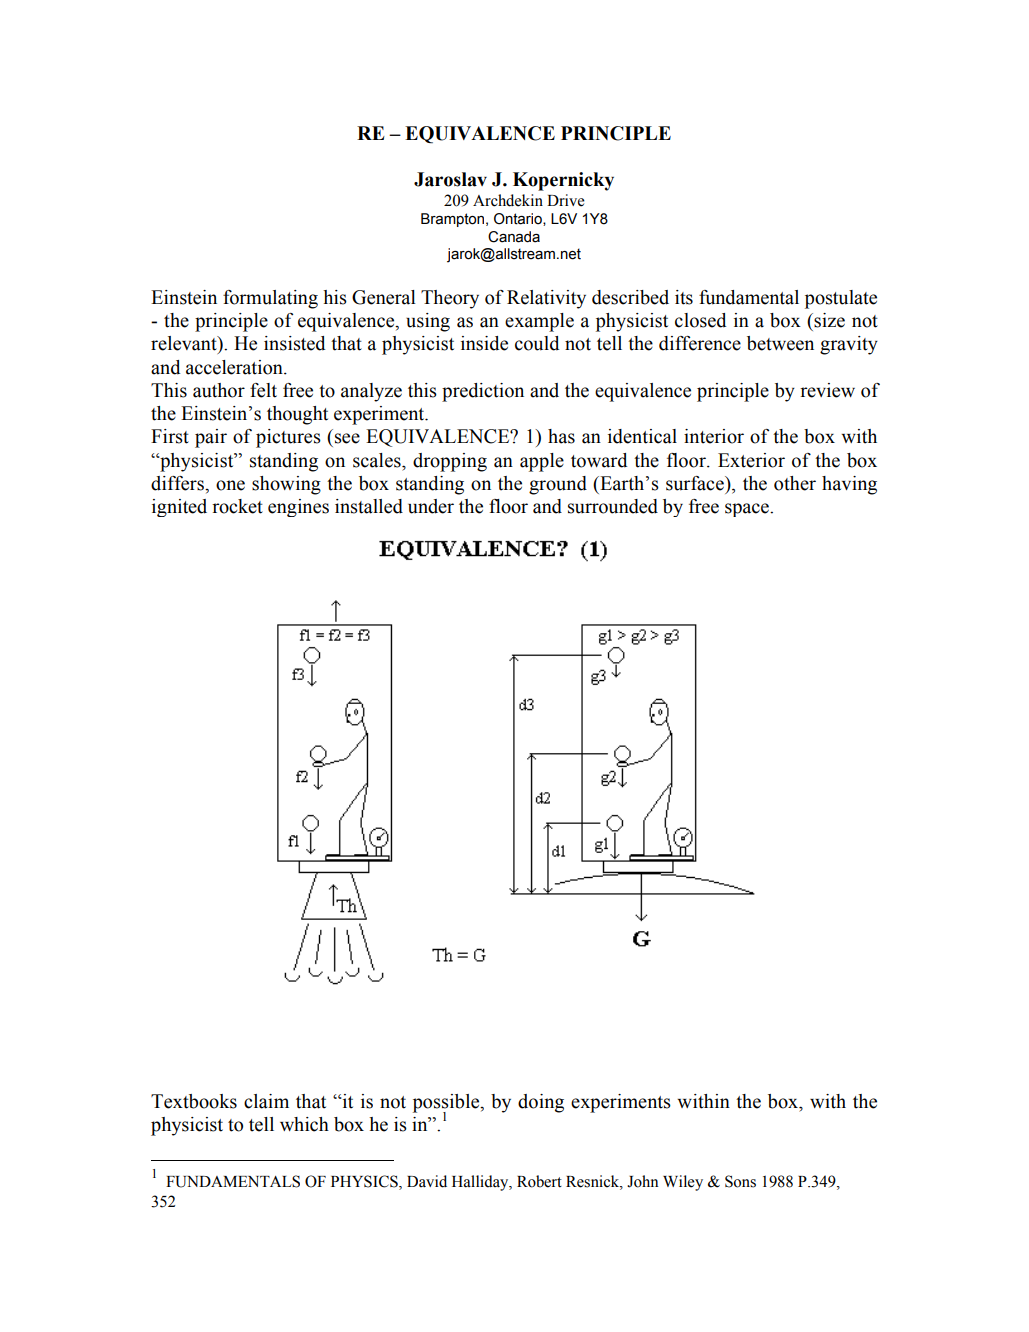  What do you see at coordinates (266, 1101) in the document?
I see `claim` at bounding box center [266, 1101].
